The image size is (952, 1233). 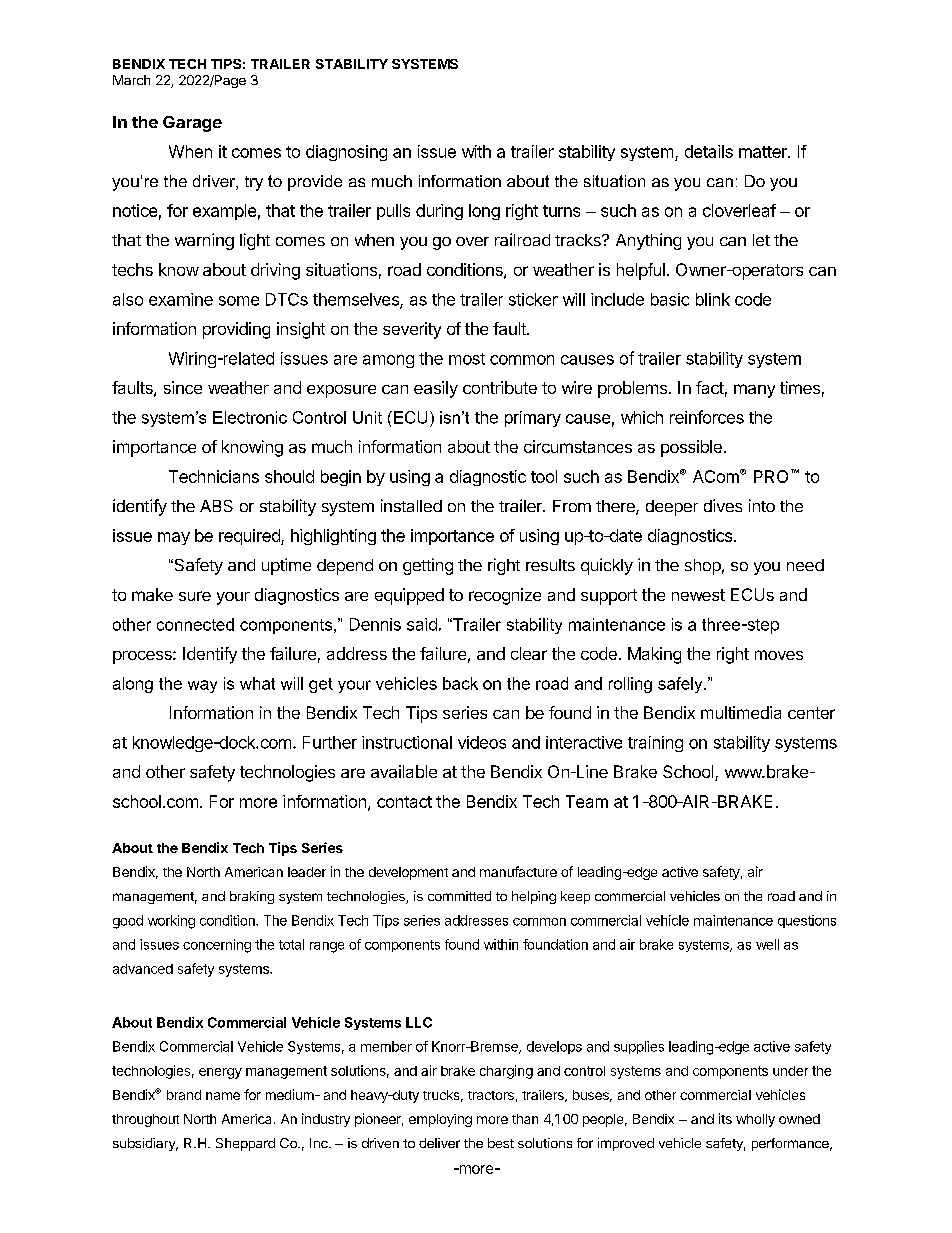 What do you see at coordinates (807, 921) in the page?
I see `questions` at bounding box center [807, 921].
